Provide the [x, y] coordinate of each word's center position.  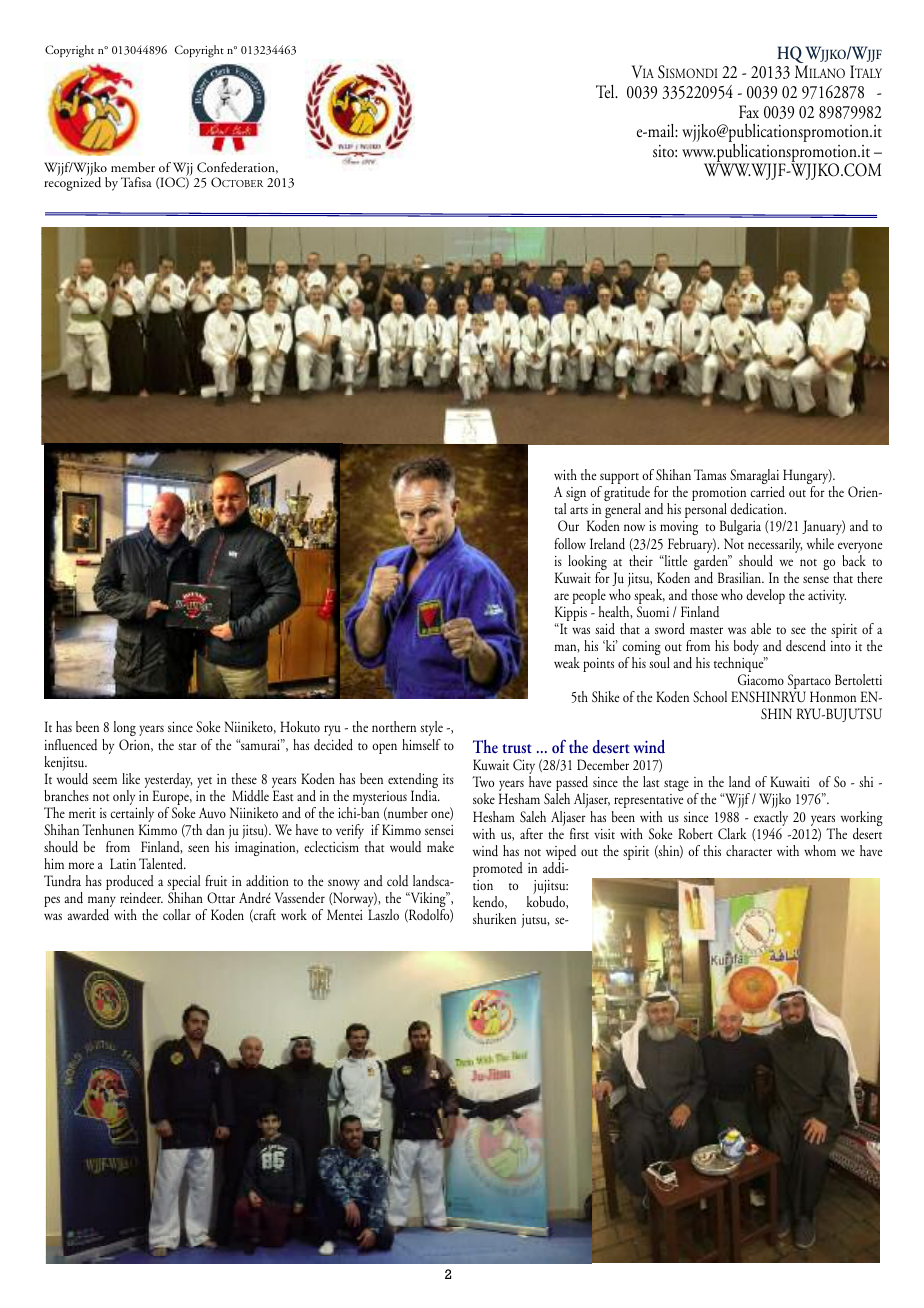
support [619, 480]
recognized [72, 183]
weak [567, 662]
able [761, 628]
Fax [749, 111]
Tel [606, 91]
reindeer [141, 898]
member [133, 167]
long [125, 730]
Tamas [710, 474]
